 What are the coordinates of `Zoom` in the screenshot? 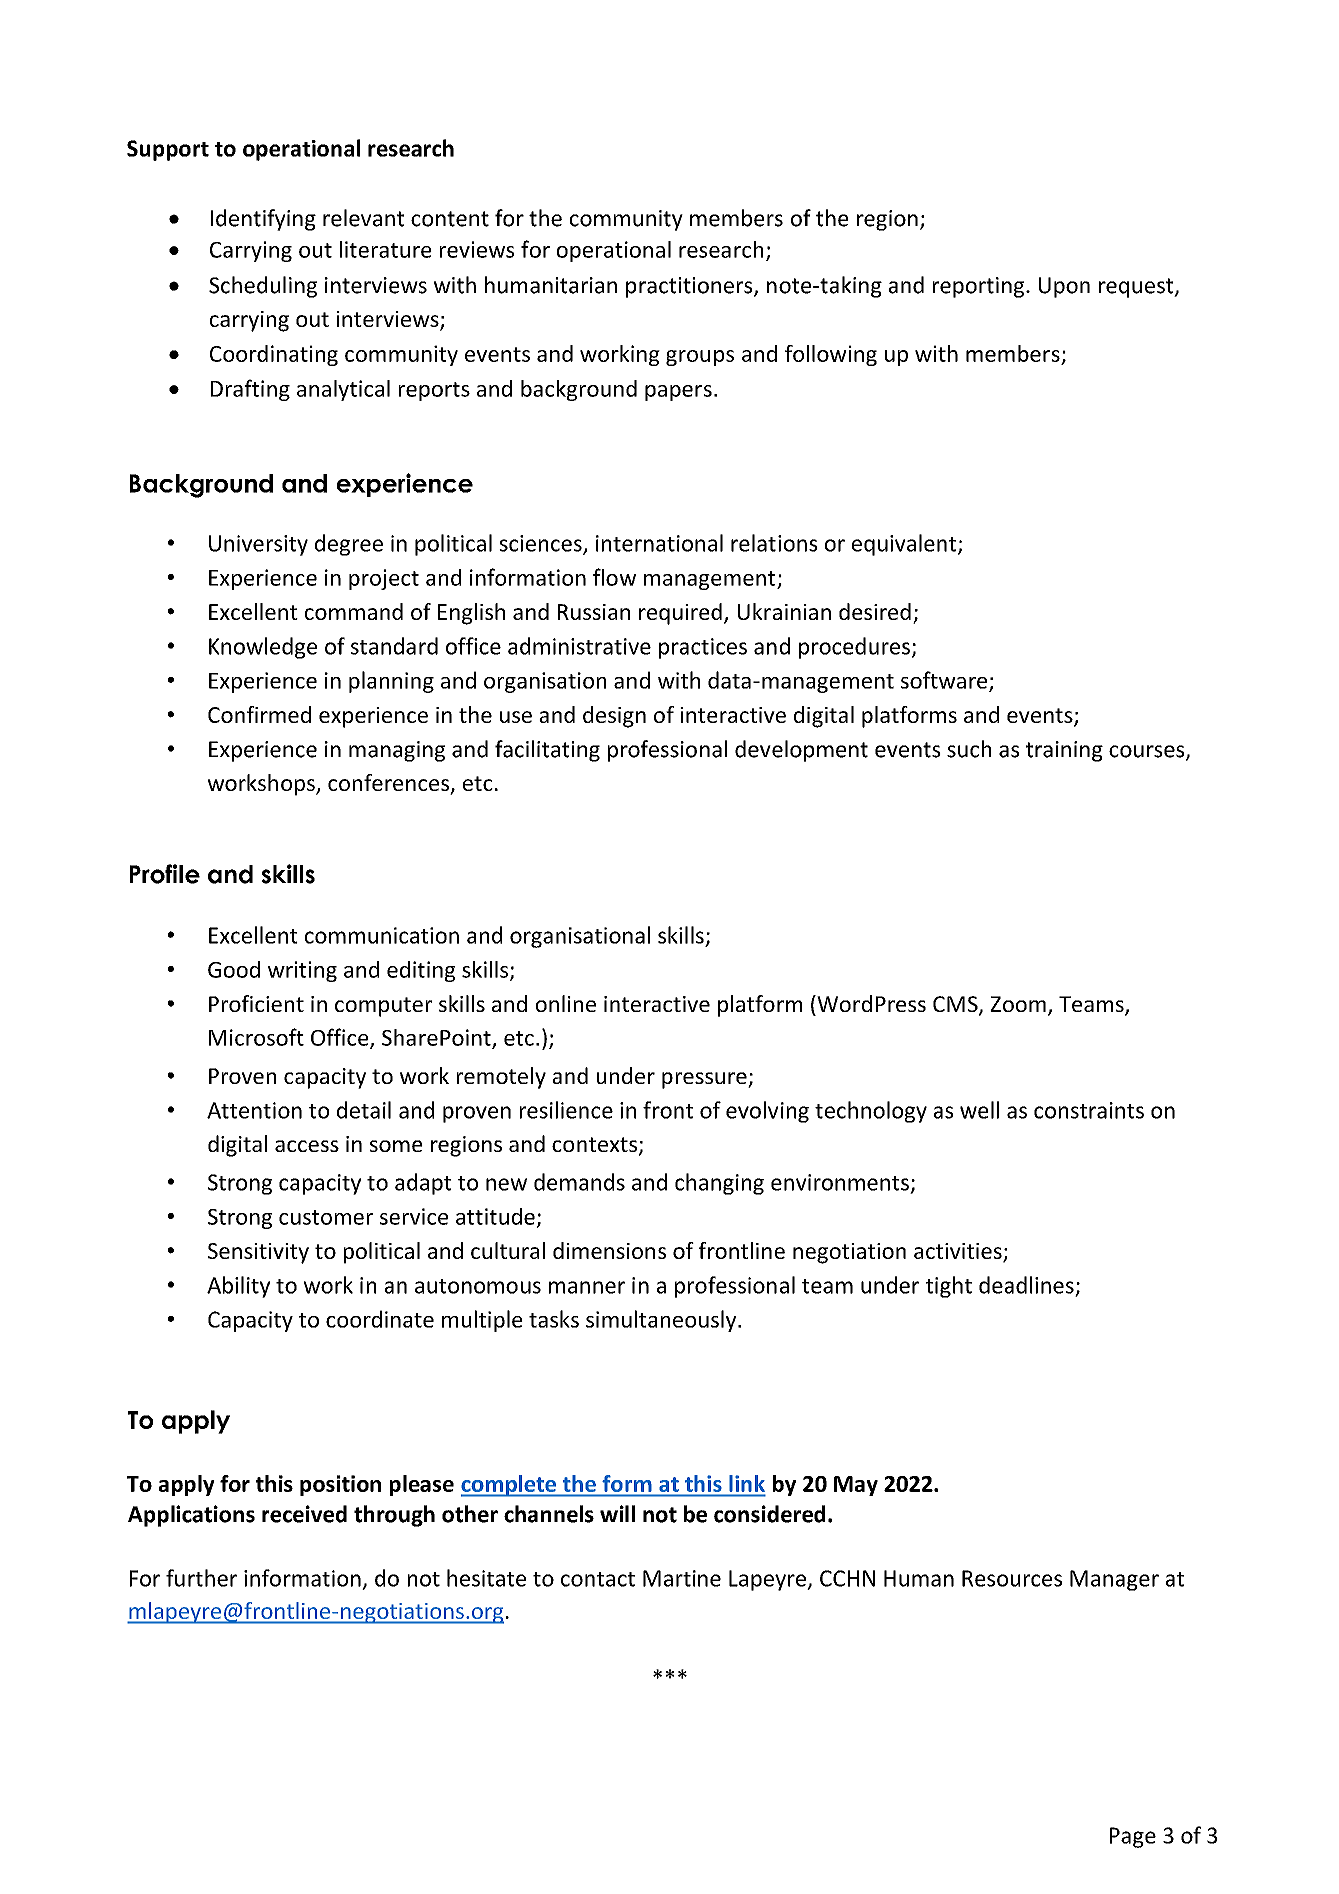 It's located at (1018, 1004).
